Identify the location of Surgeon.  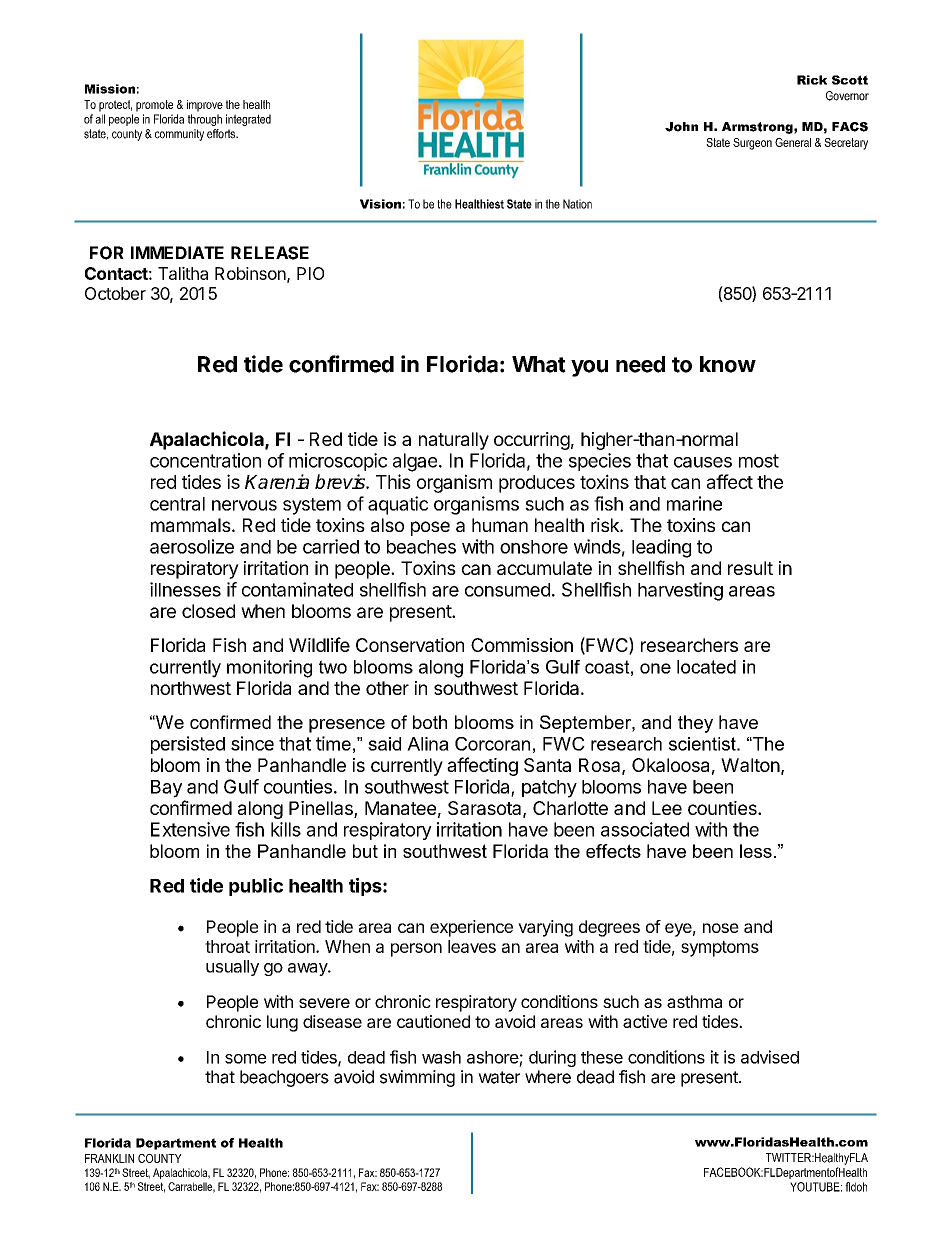
(752, 144).
